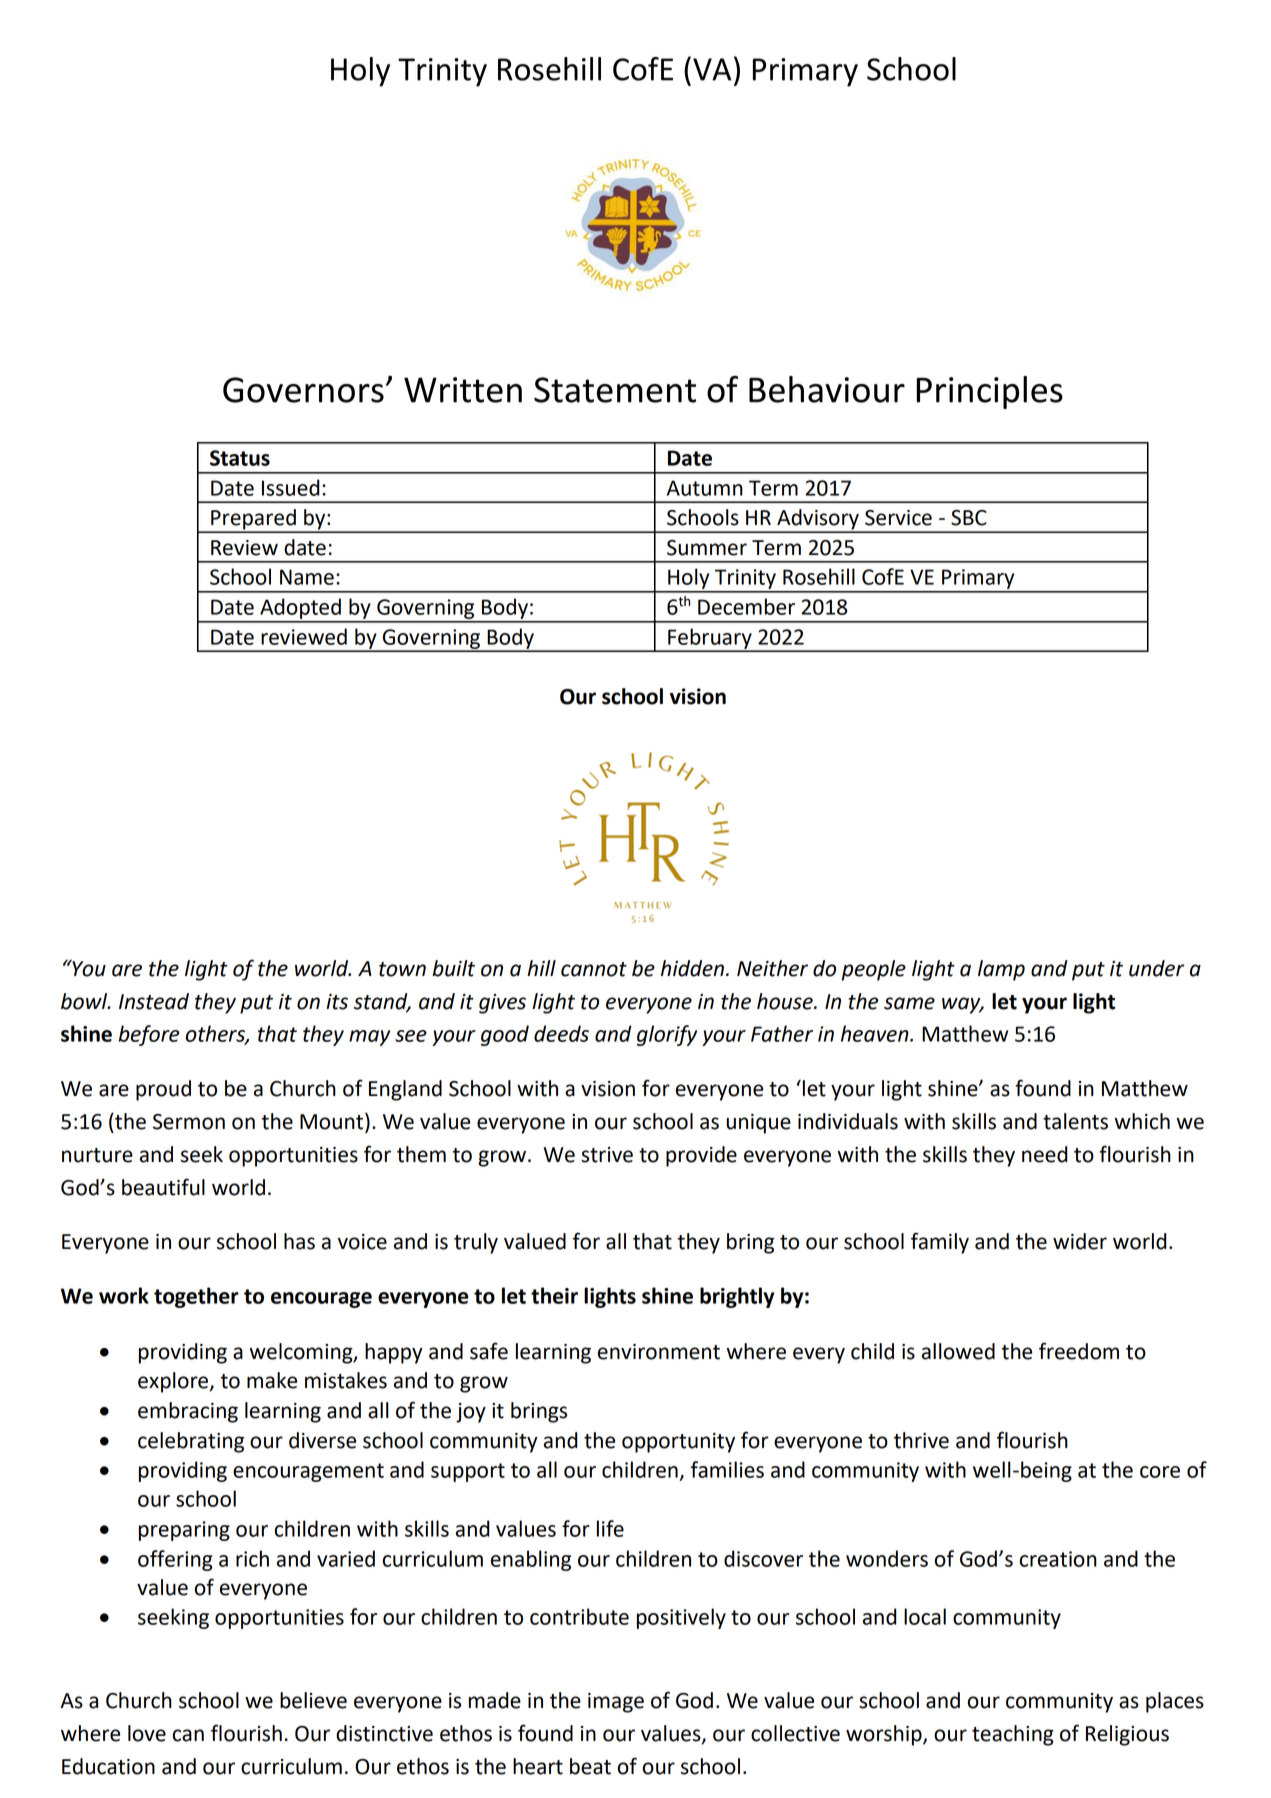  What do you see at coordinates (1075, 1121) in the screenshot?
I see `talents` at bounding box center [1075, 1121].
